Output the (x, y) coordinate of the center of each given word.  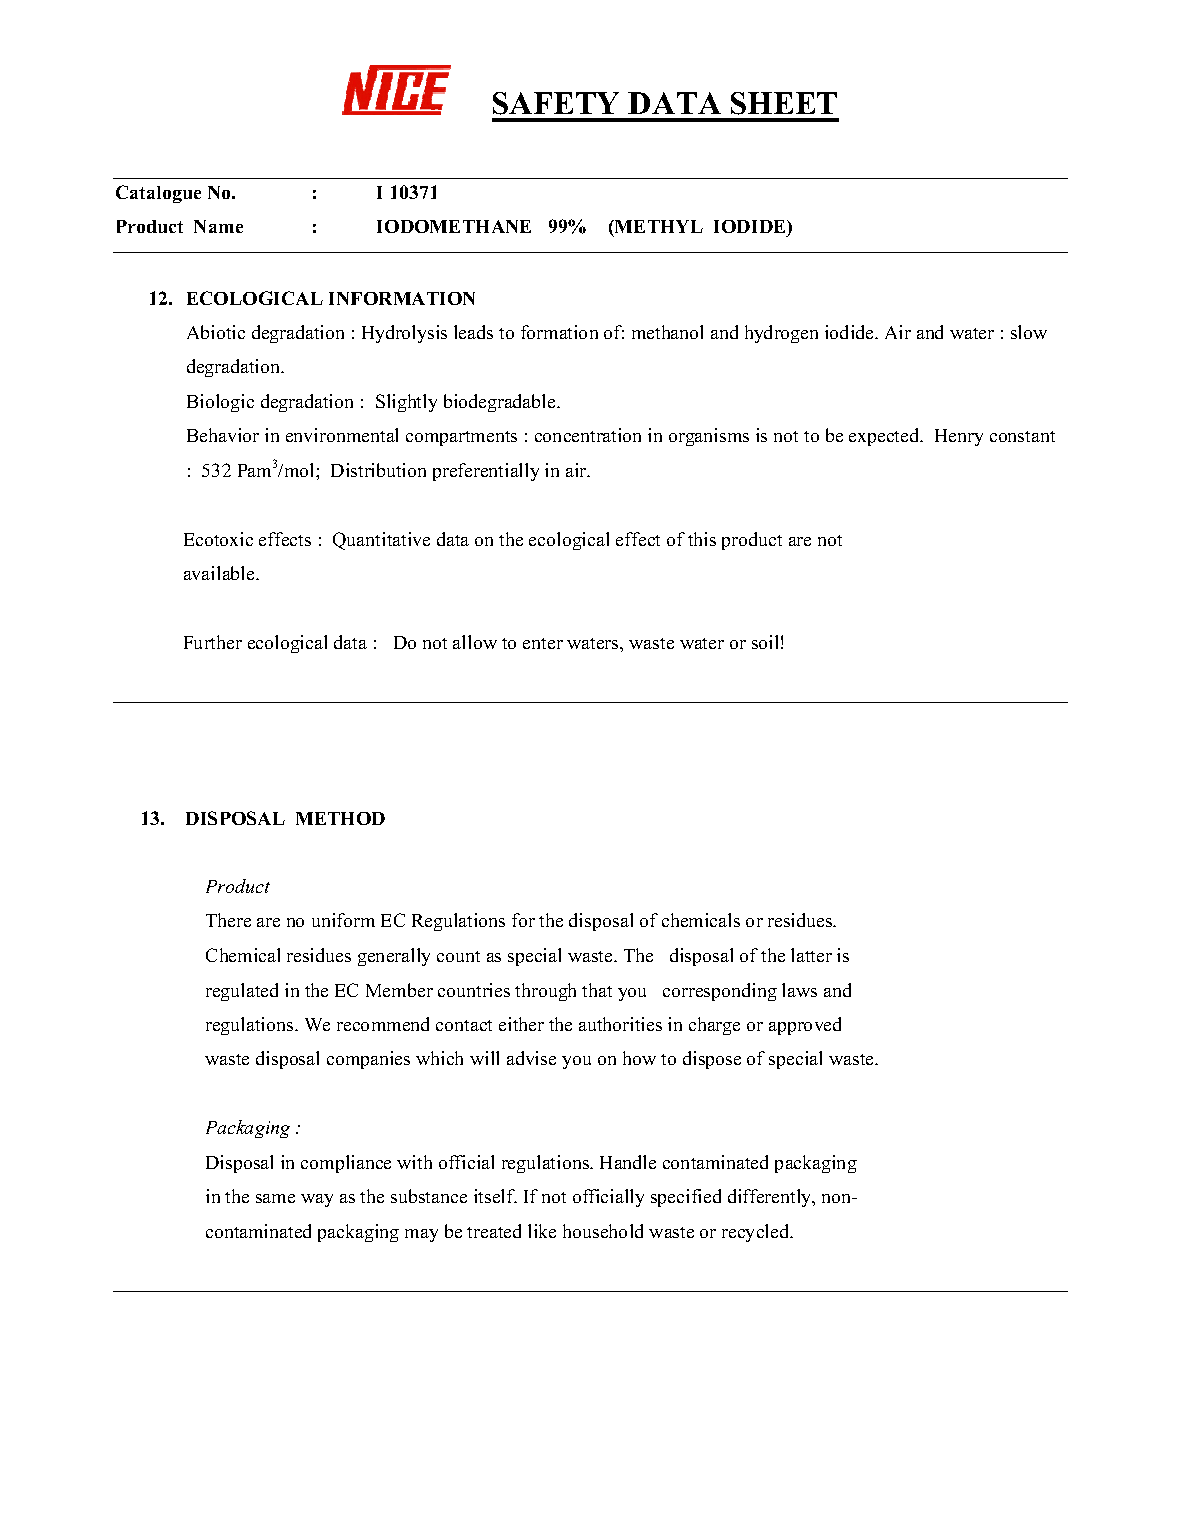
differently (771, 1198)
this (702, 539)
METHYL (658, 226)
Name (218, 226)
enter (543, 643)
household (603, 1231)
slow (1029, 332)
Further (213, 642)
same (275, 1198)
